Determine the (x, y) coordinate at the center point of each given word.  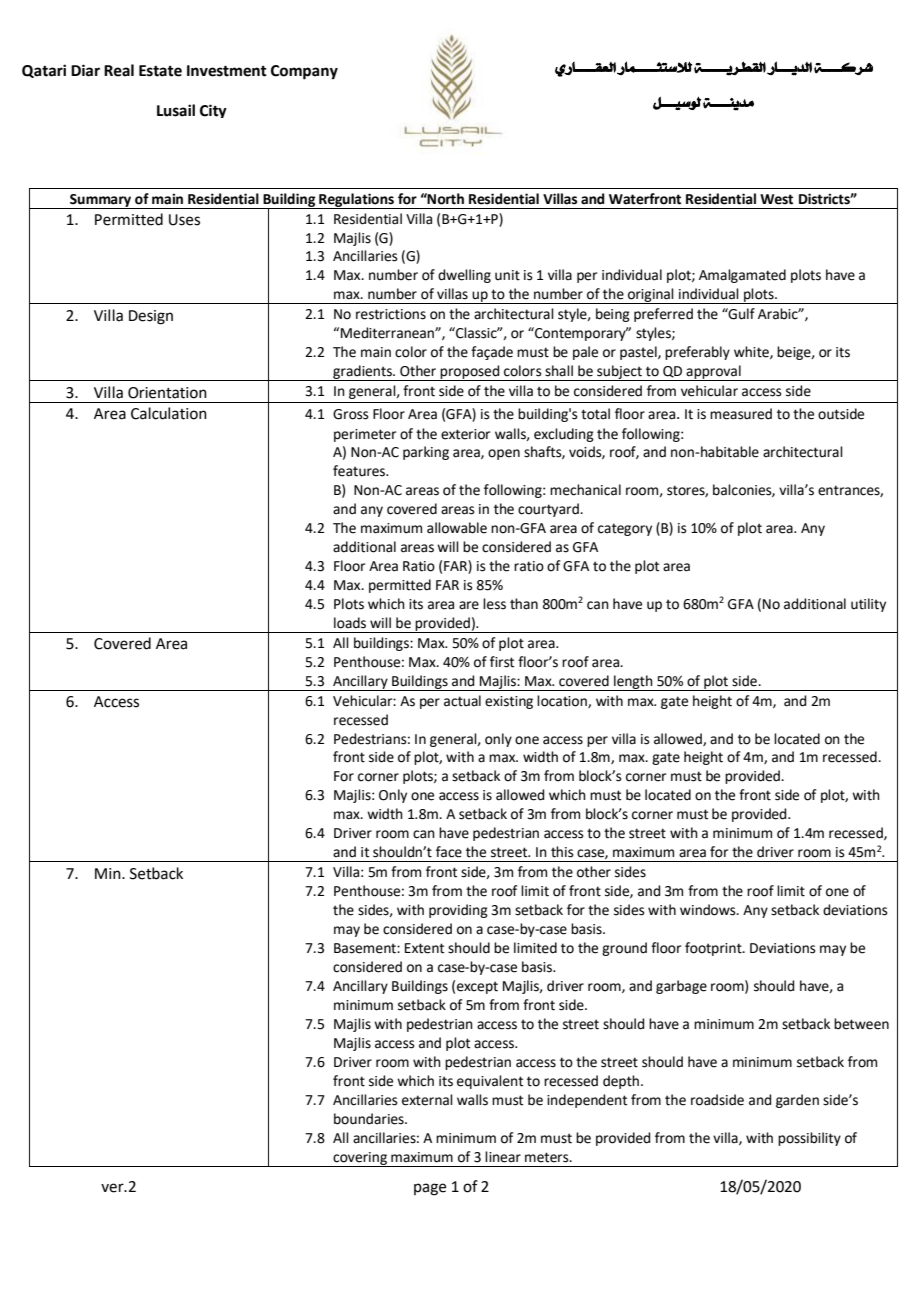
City (213, 111)
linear (503, 1157)
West (776, 199)
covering (360, 1159)
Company (304, 72)
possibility (809, 1139)
